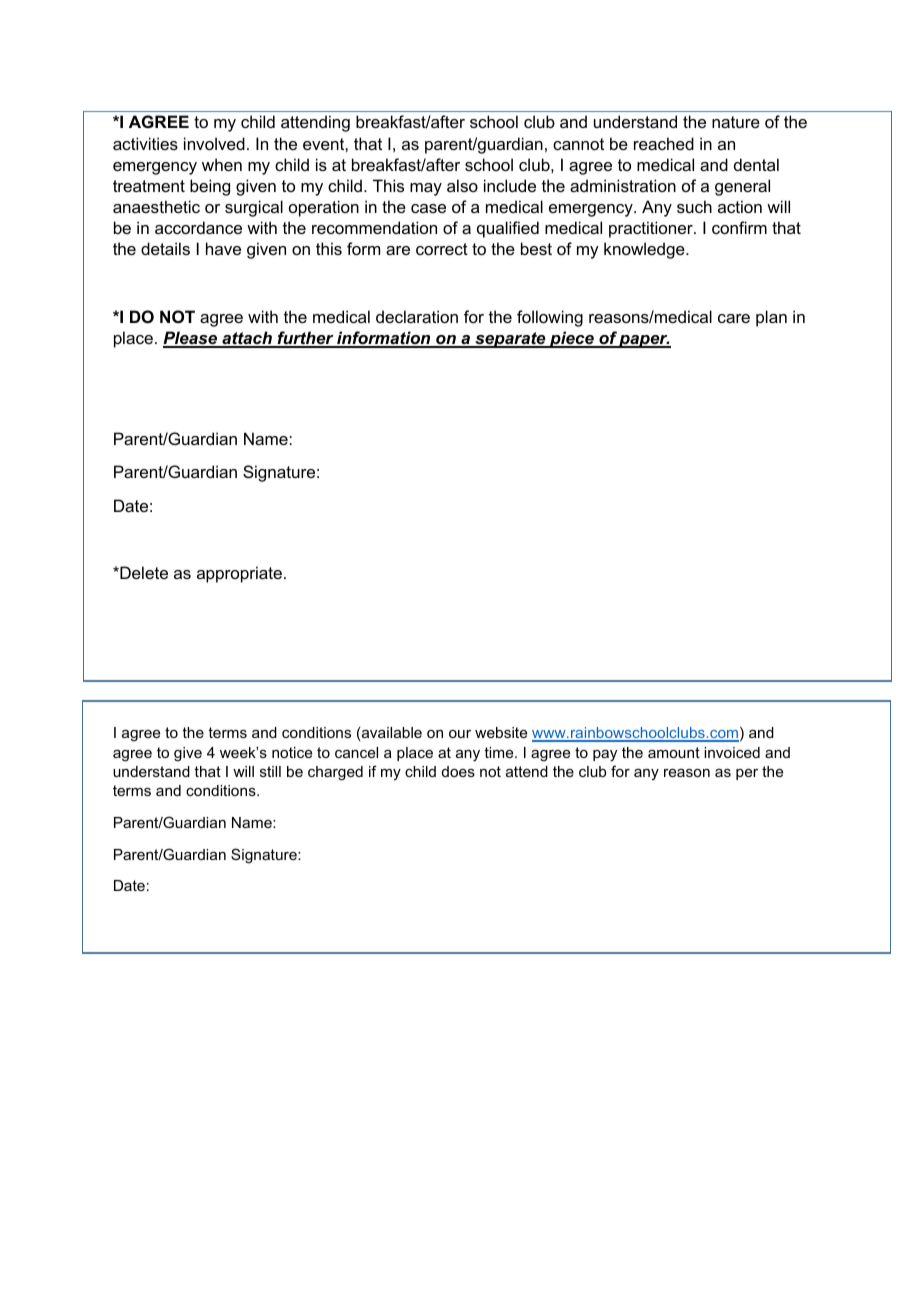  I want to click on also, so click(462, 185).
